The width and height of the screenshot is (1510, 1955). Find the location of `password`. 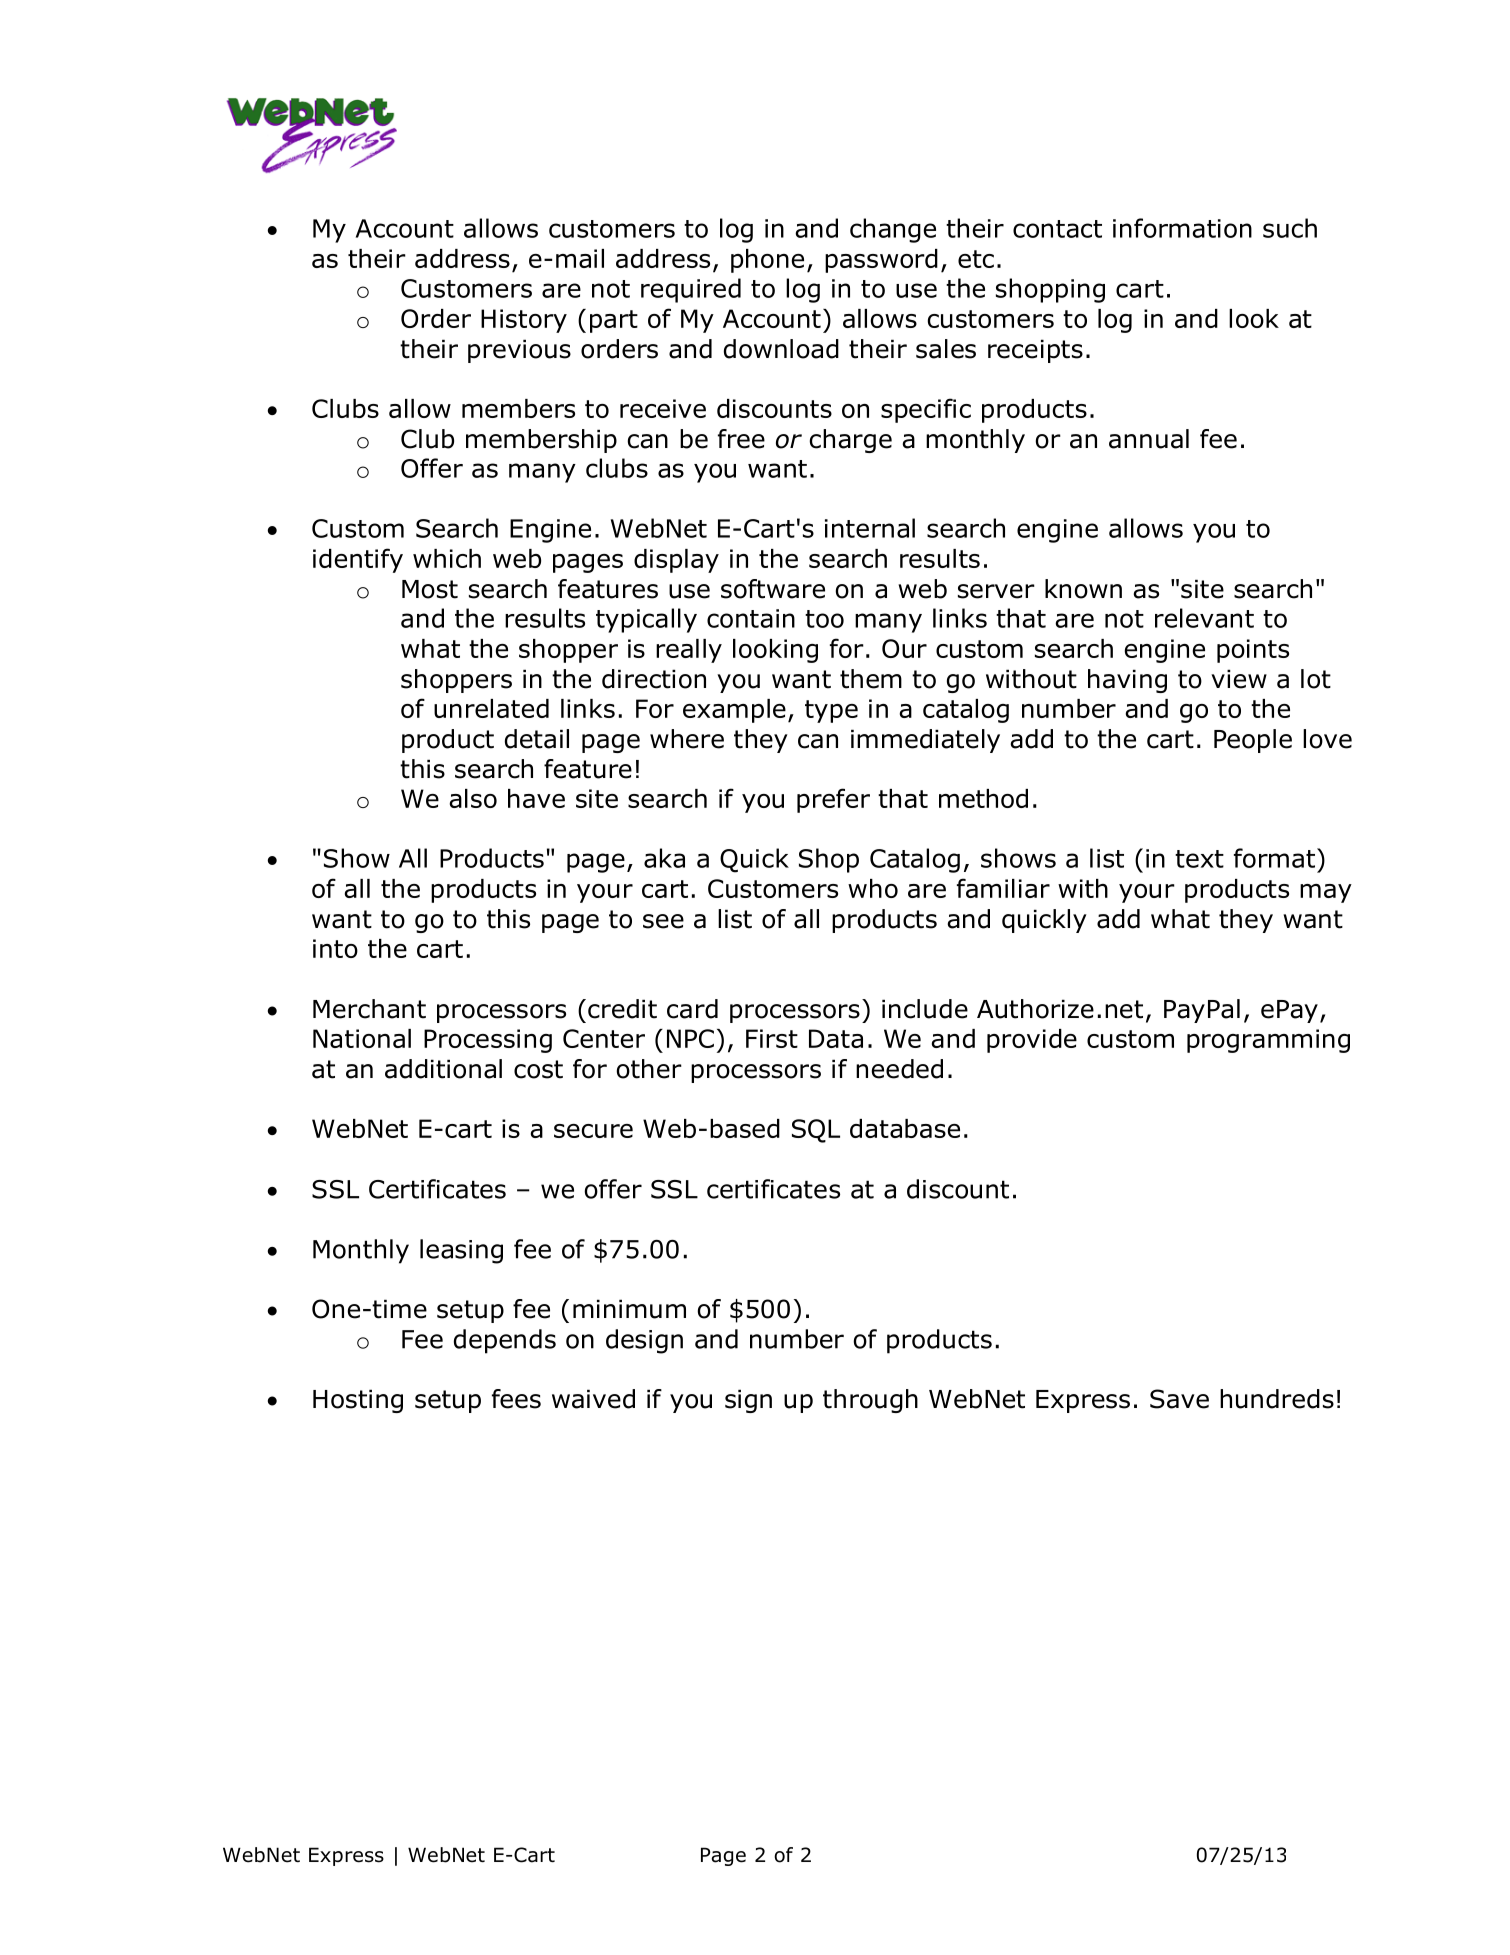

password is located at coordinates (881, 261).
